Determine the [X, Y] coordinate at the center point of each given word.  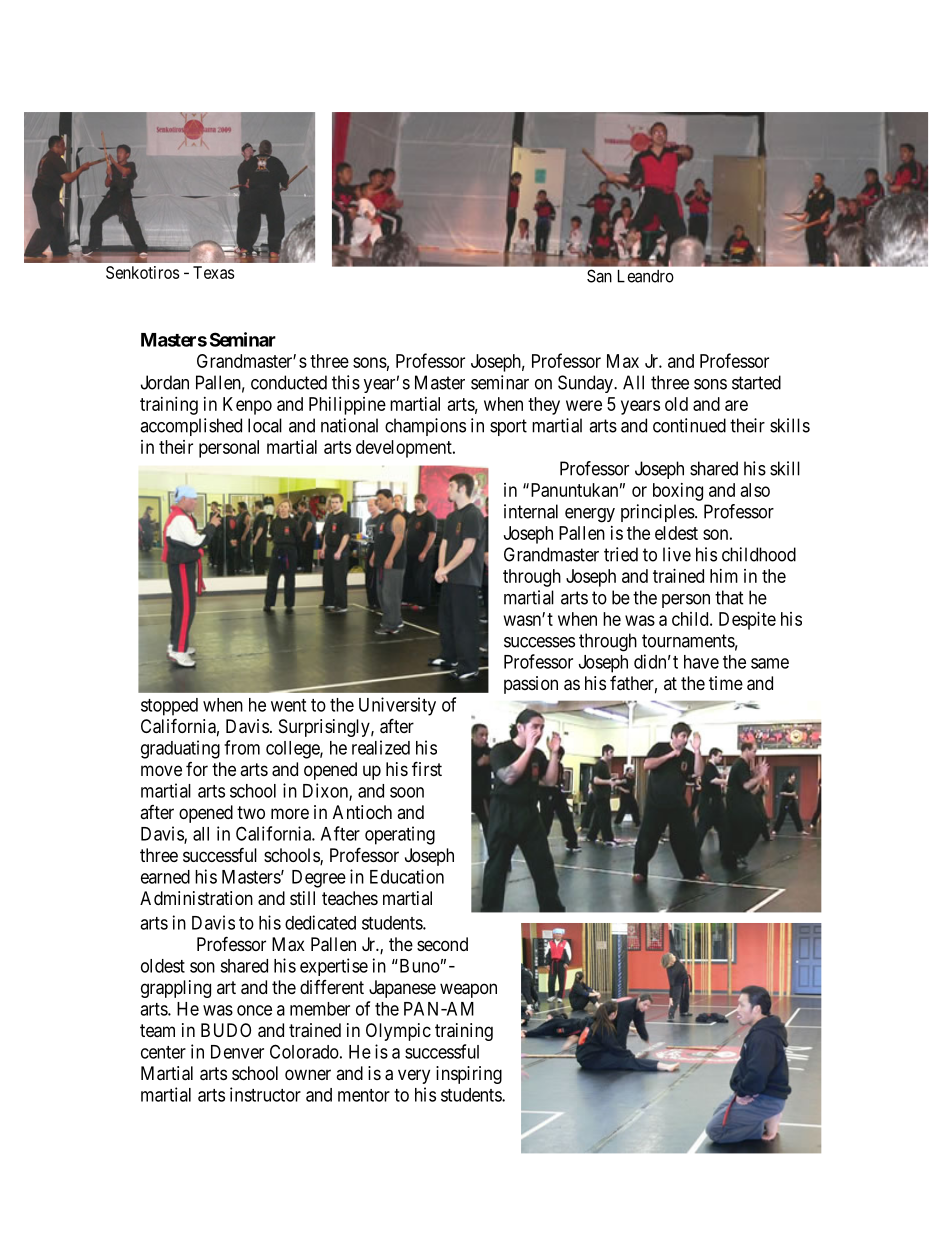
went [288, 705]
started [756, 382]
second [442, 944]
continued [689, 425]
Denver [237, 1052]
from [242, 747]
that [729, 597]
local [265, 425]
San [599, 276]
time [726, 683]
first [427, 768]
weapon [468, 990]
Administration [196, 898]
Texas [213, 272]
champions [425, 427]
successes [539, 642]
